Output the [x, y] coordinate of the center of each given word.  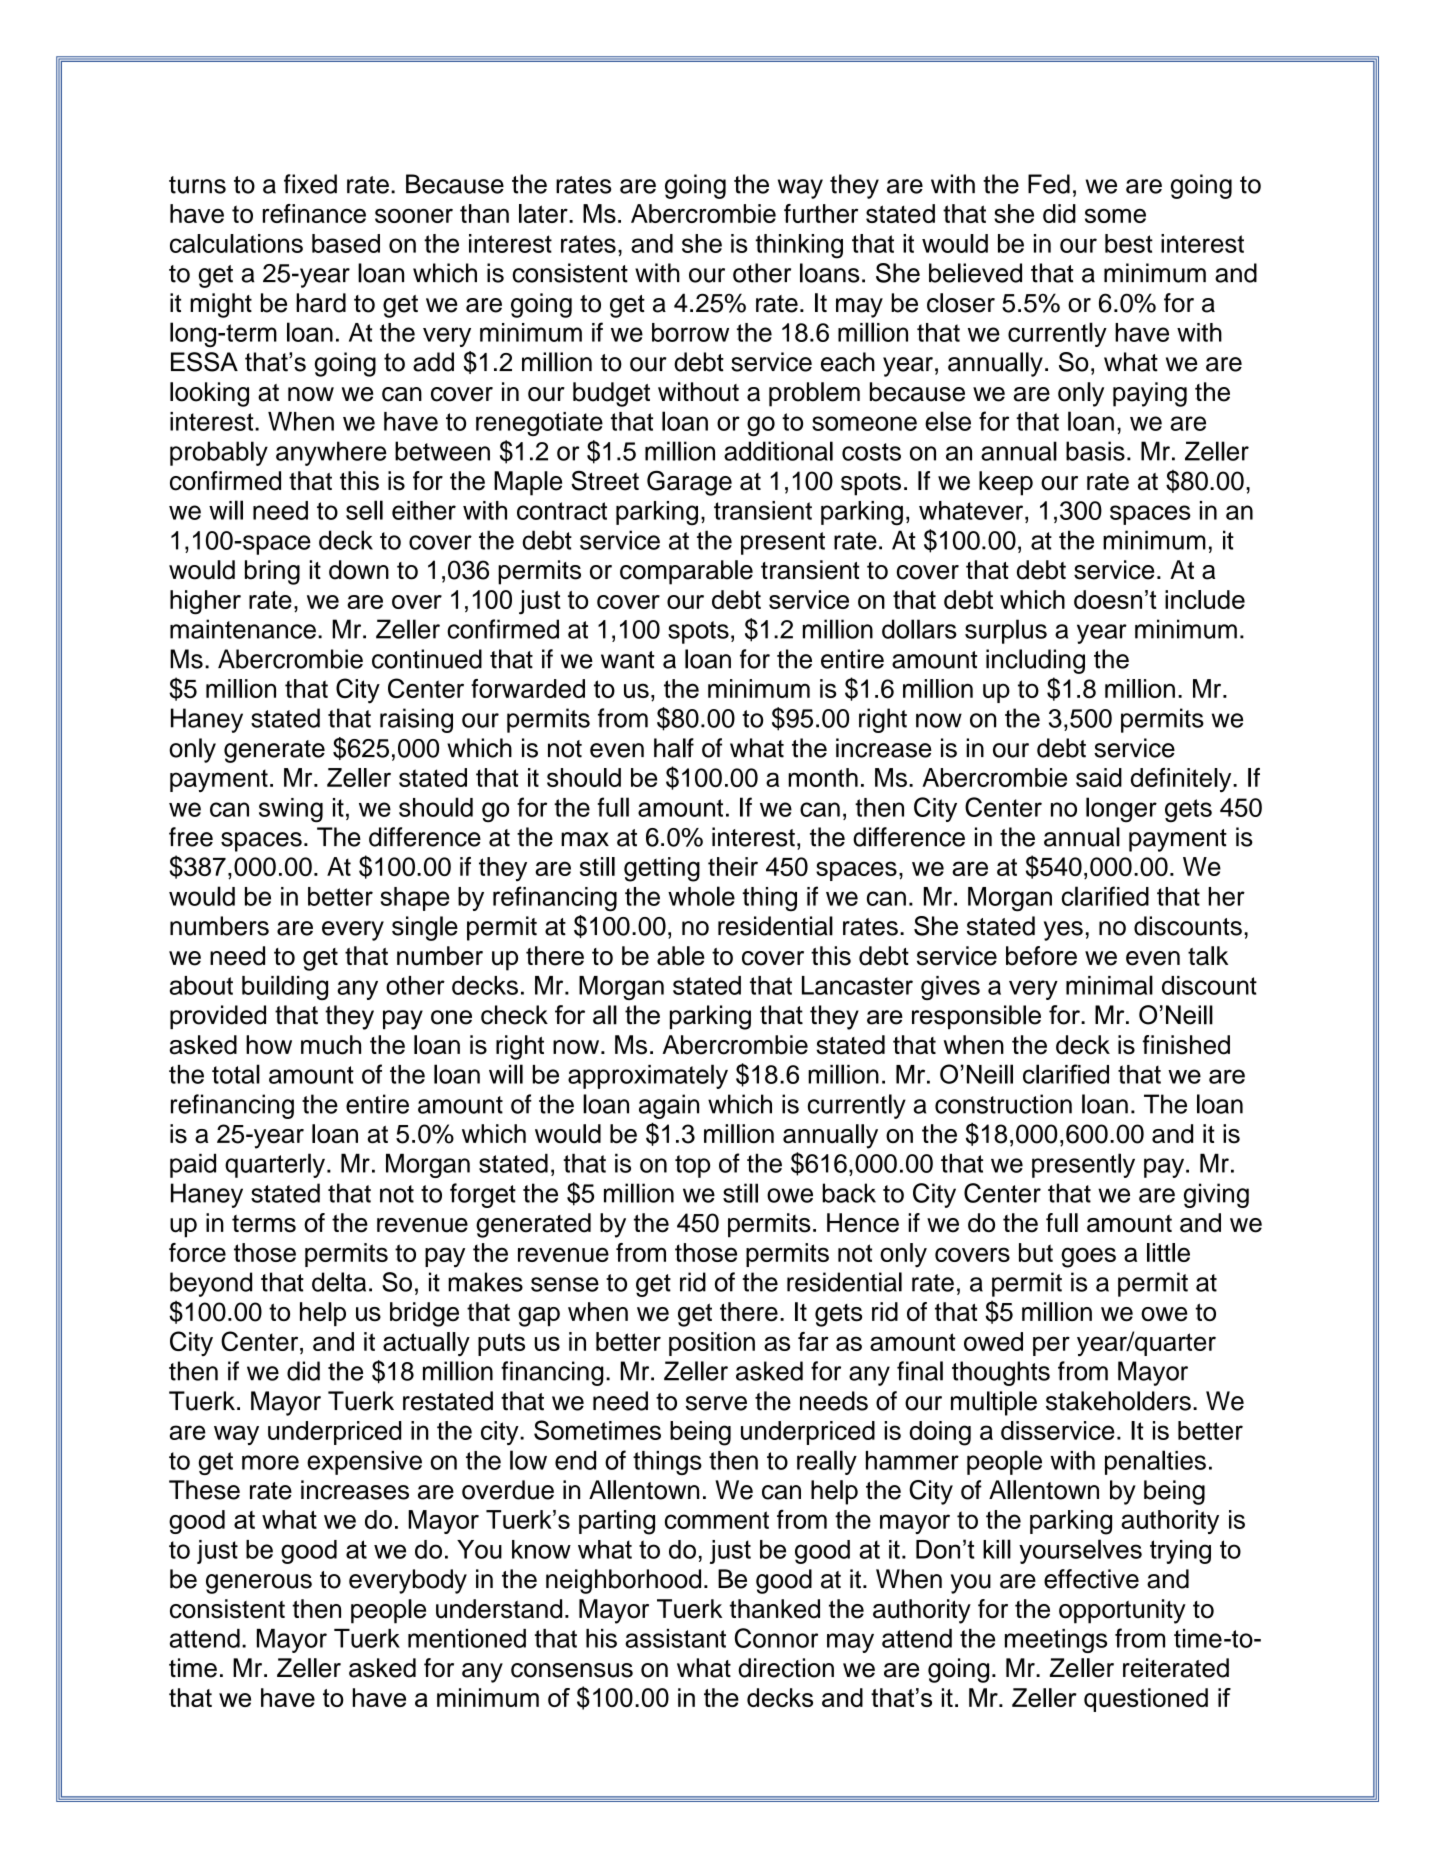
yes [1063, 931]
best [1129, 243]
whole [701, 896]
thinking [799, 246]
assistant [675, 1638]
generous [259, 1584]
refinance [314, 213]
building [285, 987]
